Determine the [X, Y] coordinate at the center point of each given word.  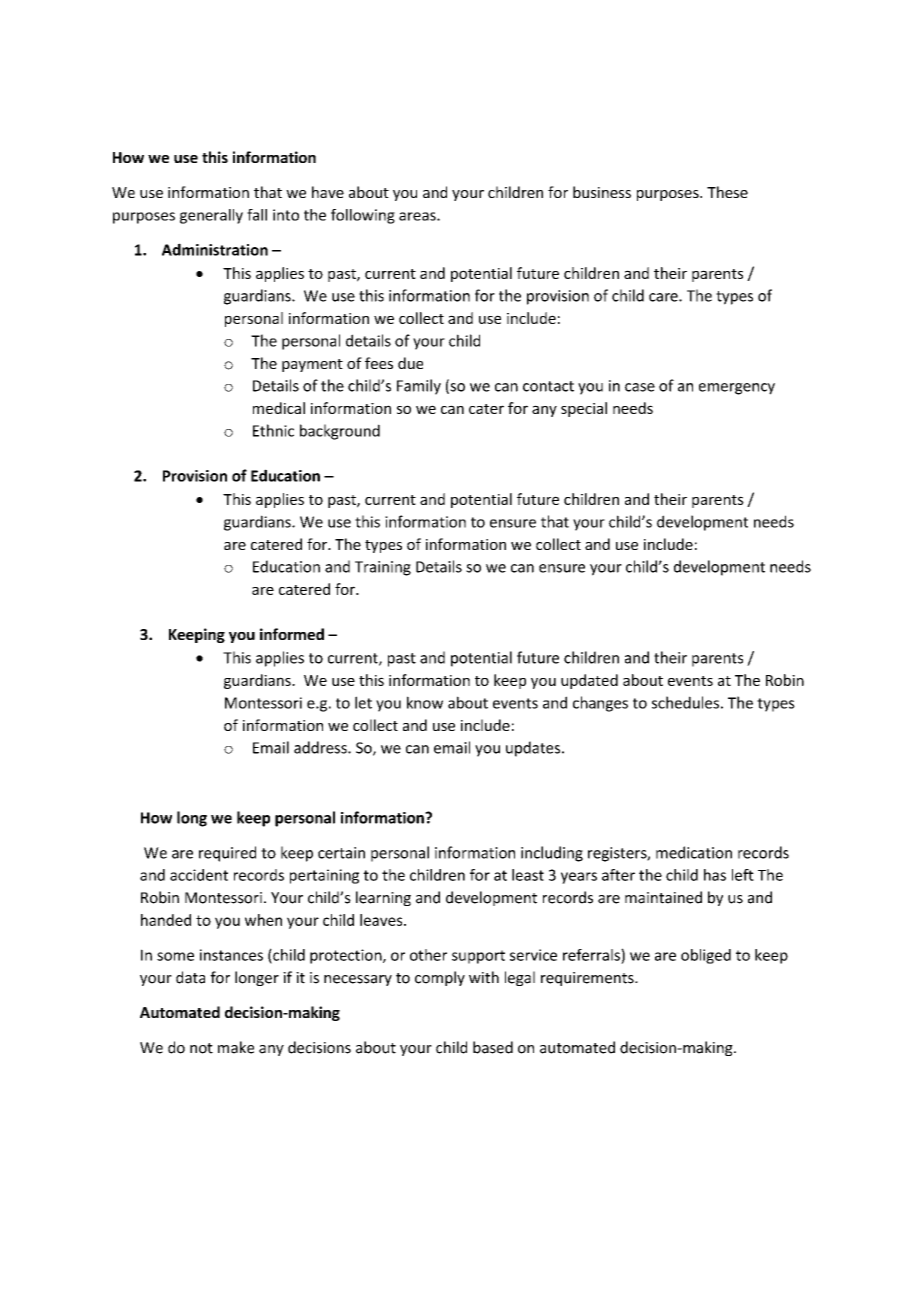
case [640, 387]
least [528, 875]
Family [419, 387]
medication [694, 852]
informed [292, 634]
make [236, 1047]
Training [383, 568]
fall [257, 215]
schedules [685, 702]
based [493, 1047]
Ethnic [273, 430]
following [363, 216]
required [227, 854]
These [727, 192]
